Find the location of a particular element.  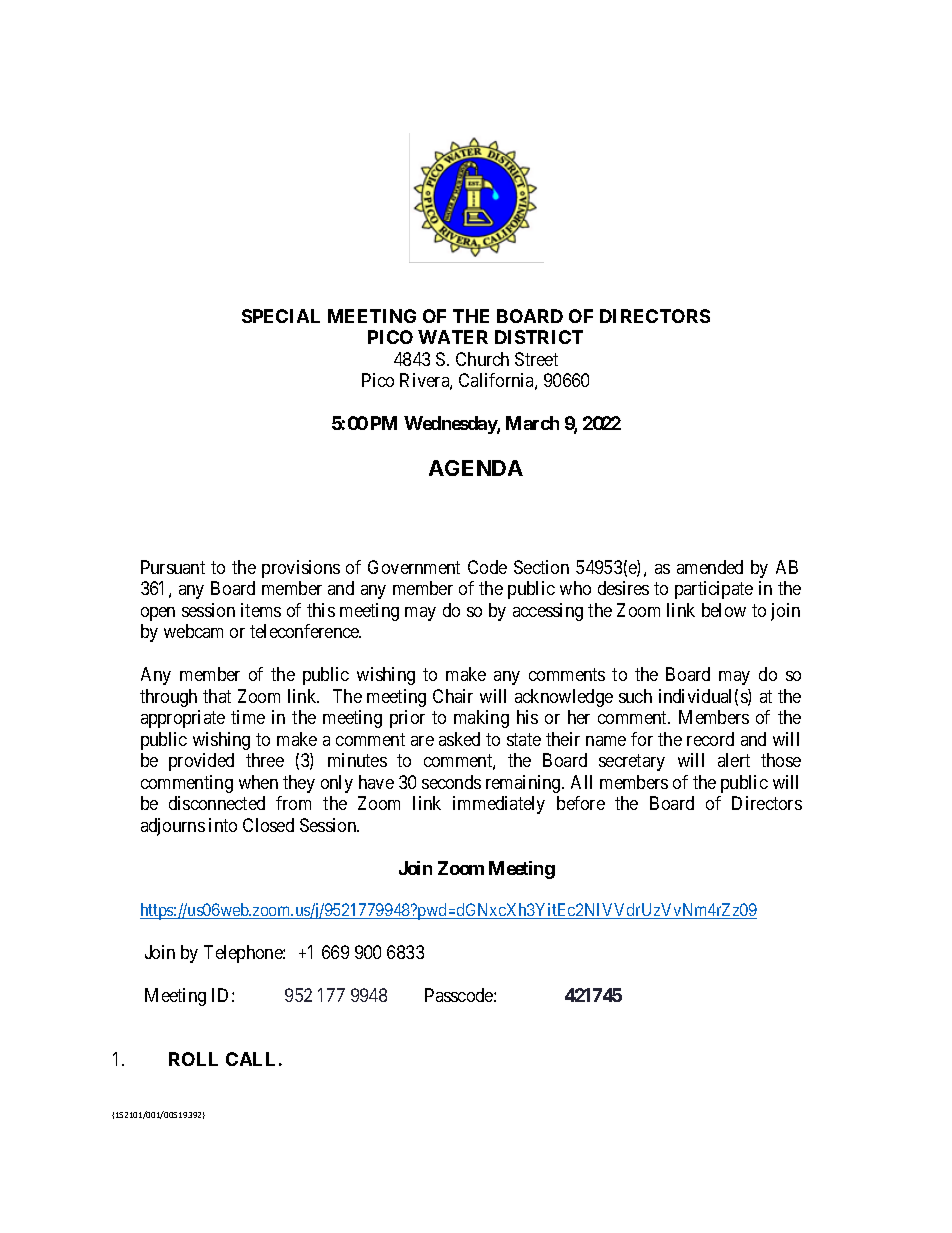

before is located at coordinates (581, 803).
